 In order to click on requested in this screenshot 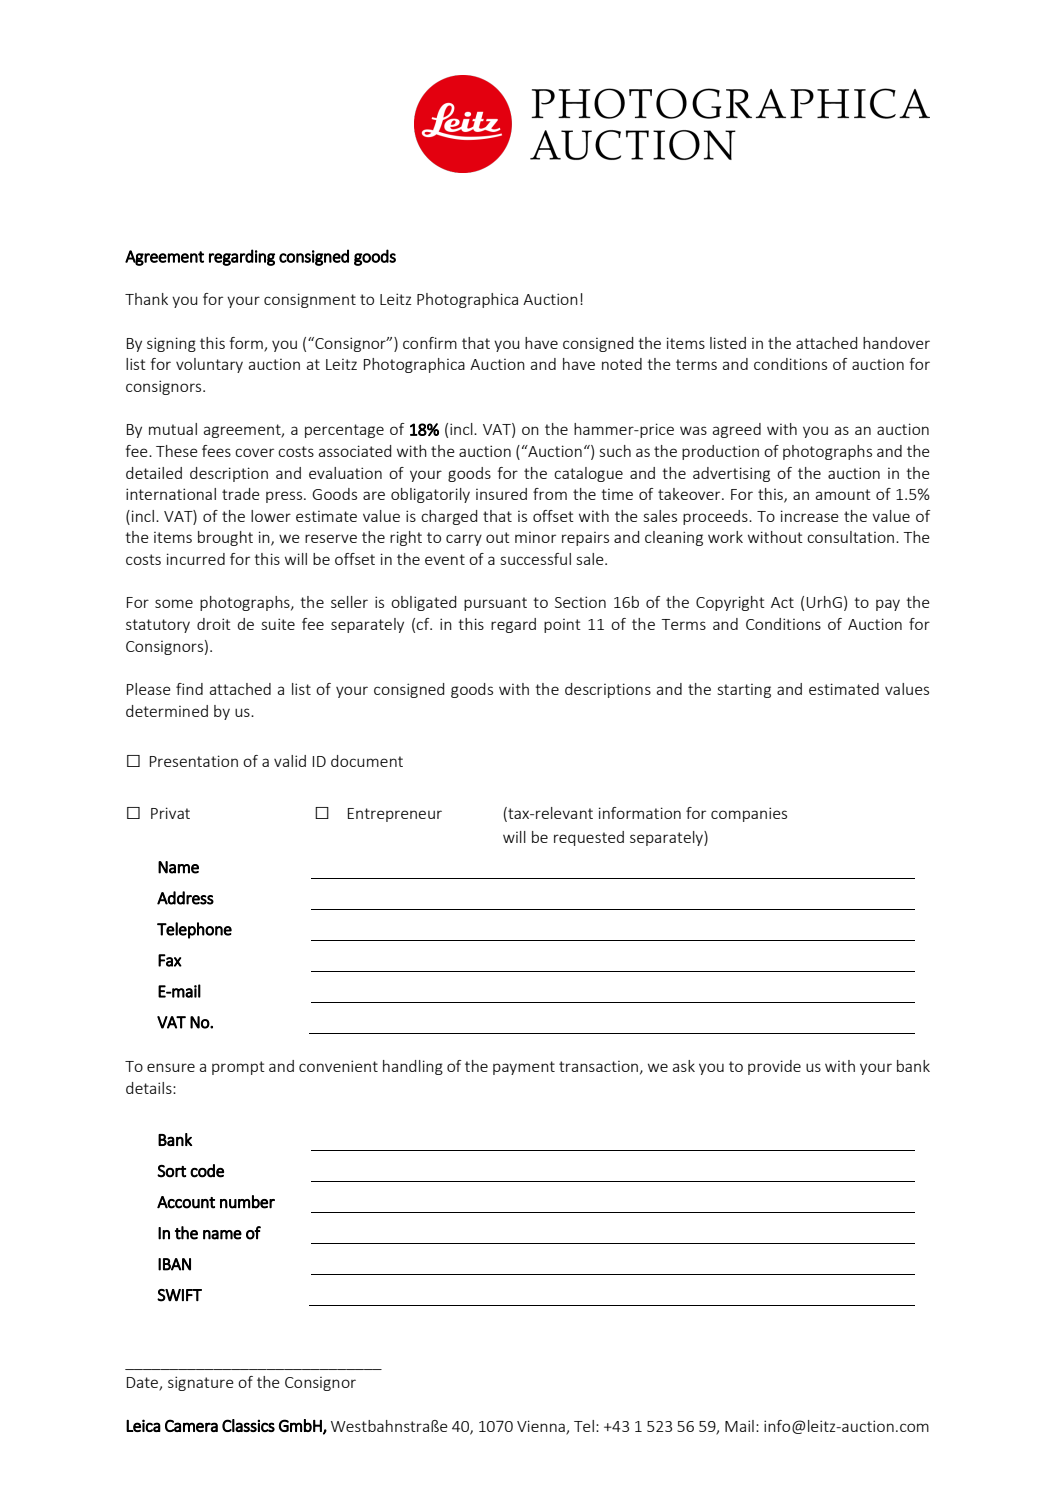, I will do `click(589, 838)`.
